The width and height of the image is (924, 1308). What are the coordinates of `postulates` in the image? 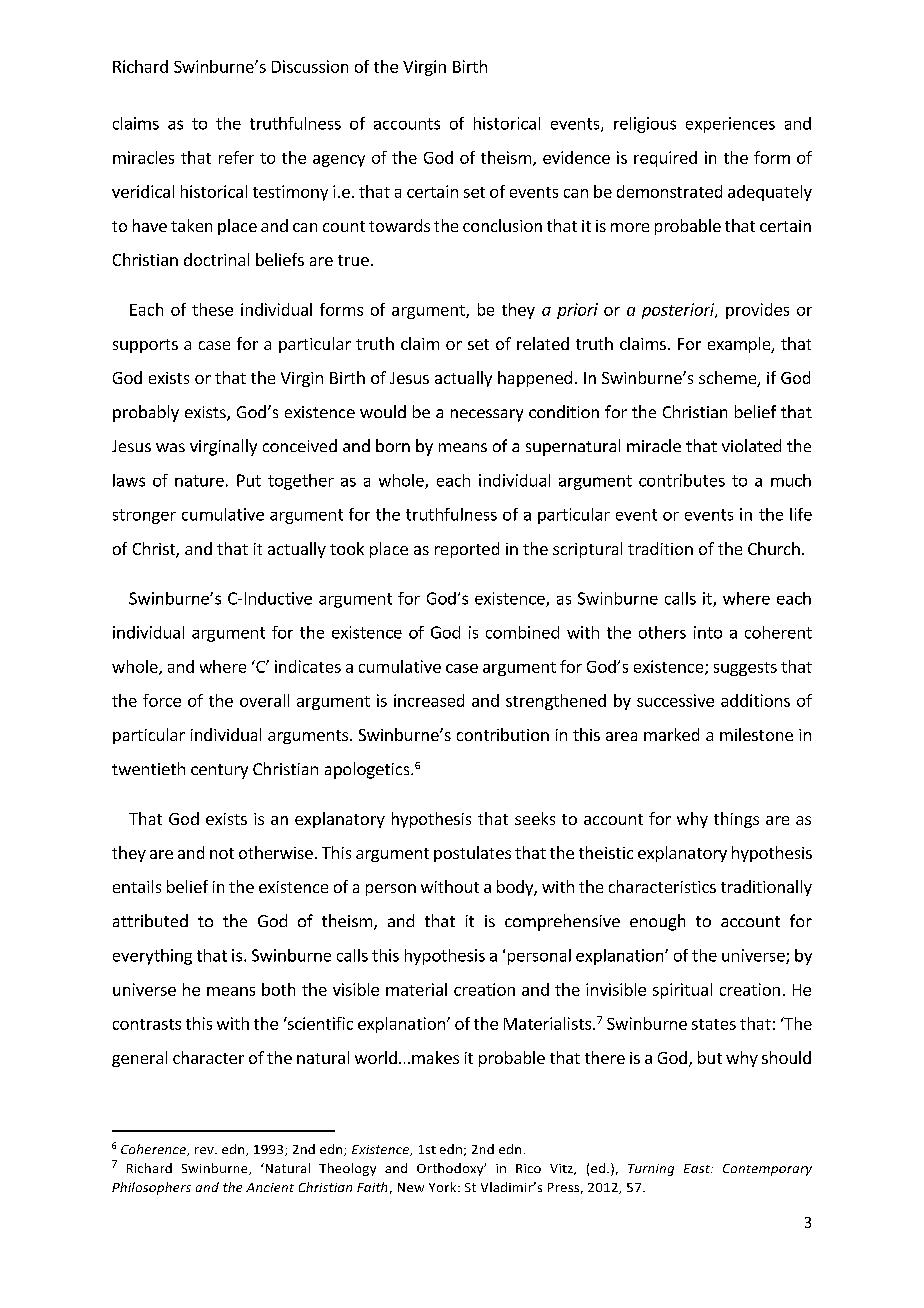 It's located at (472, 854).
